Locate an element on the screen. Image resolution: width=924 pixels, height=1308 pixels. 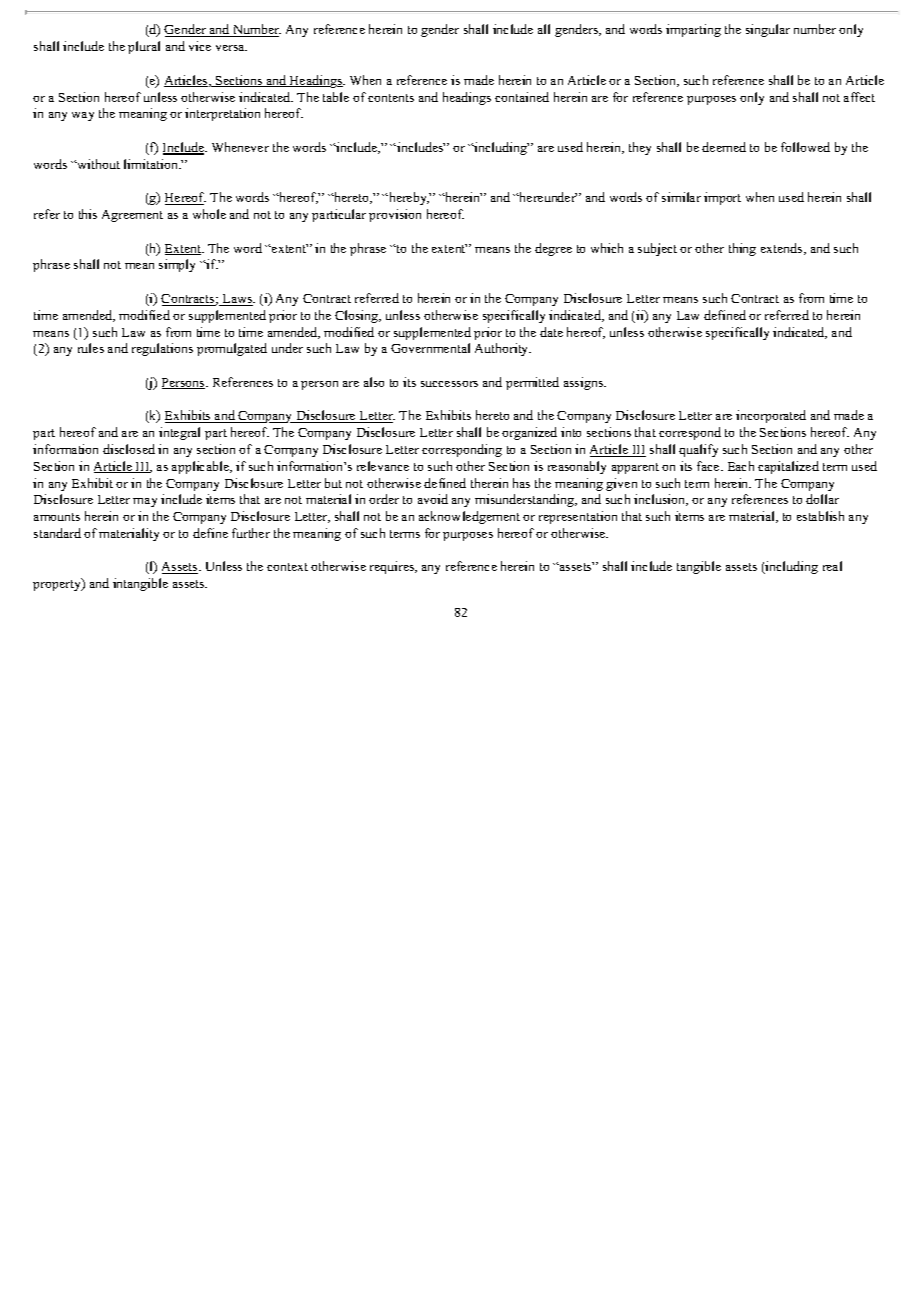
requires is located at coordinates (393, 567).
